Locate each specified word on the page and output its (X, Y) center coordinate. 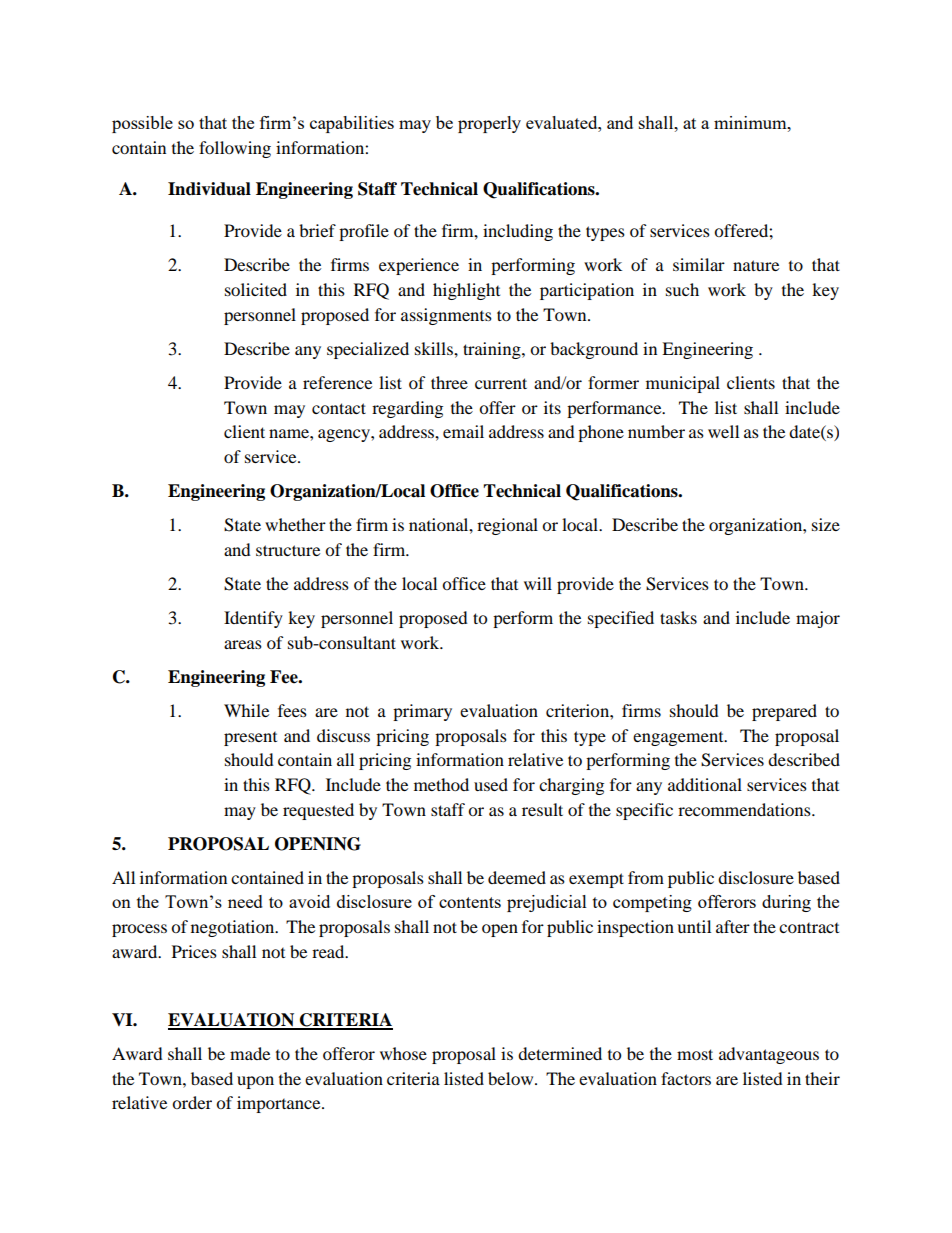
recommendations (745, 809)
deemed (517, 877)
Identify (253, 619)
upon (255, 1082)
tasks (678, 617)
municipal (683, 384)
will (538, 583)
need (245, 901)
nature (756, 265)
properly (489, 124)
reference (337, 382)
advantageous (769, 1055)
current (501, 383)
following (235, 149)
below (512, 1078)
